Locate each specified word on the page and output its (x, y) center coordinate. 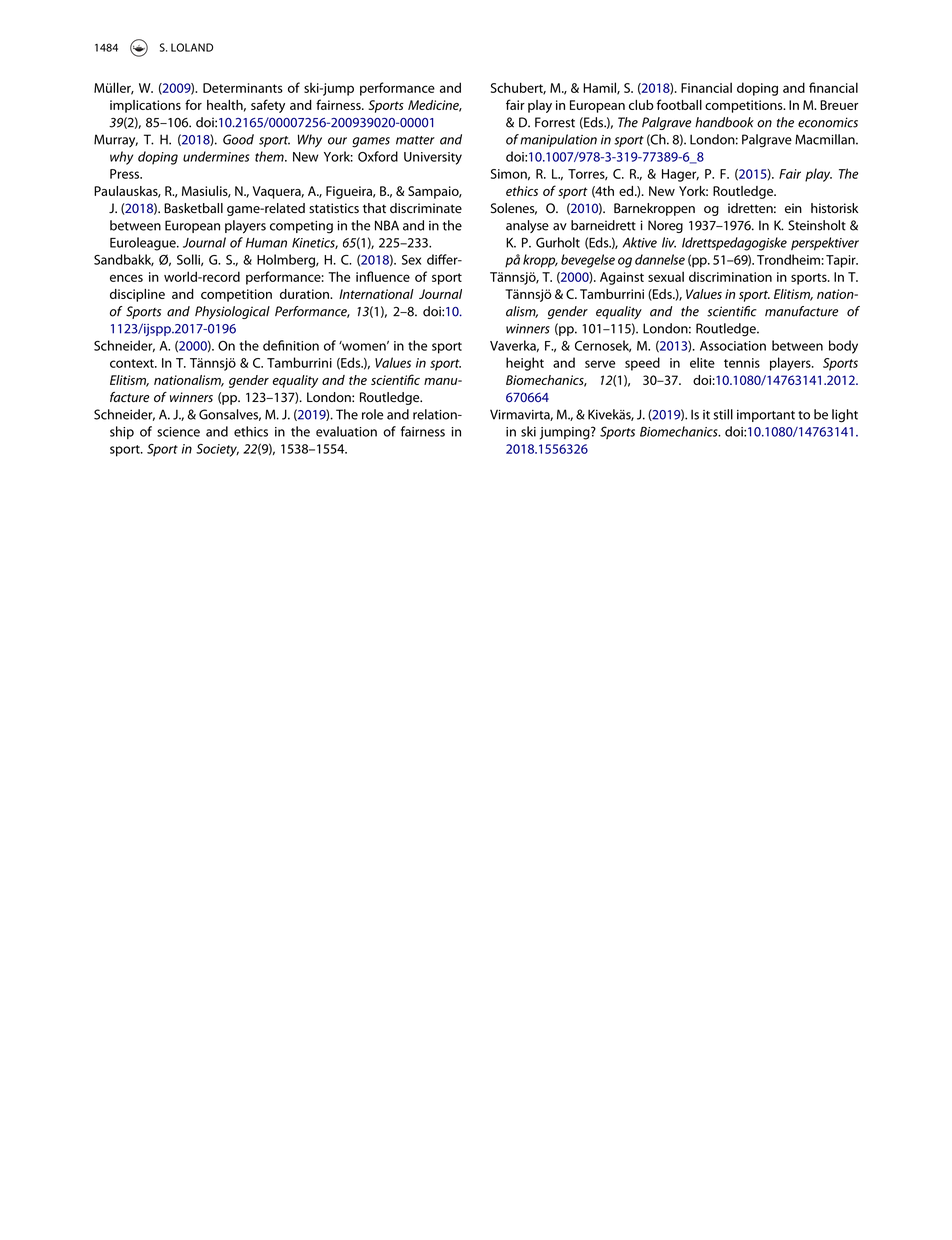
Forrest (555, 122)
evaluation (346, 431)
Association (733, 346)
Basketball (193, 208)
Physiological (232, 312)
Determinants (243, 88)
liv (669, 242)
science (178, 432)
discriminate (426, 208)
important (766, 416)
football (679, 104)
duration (305, 294)
